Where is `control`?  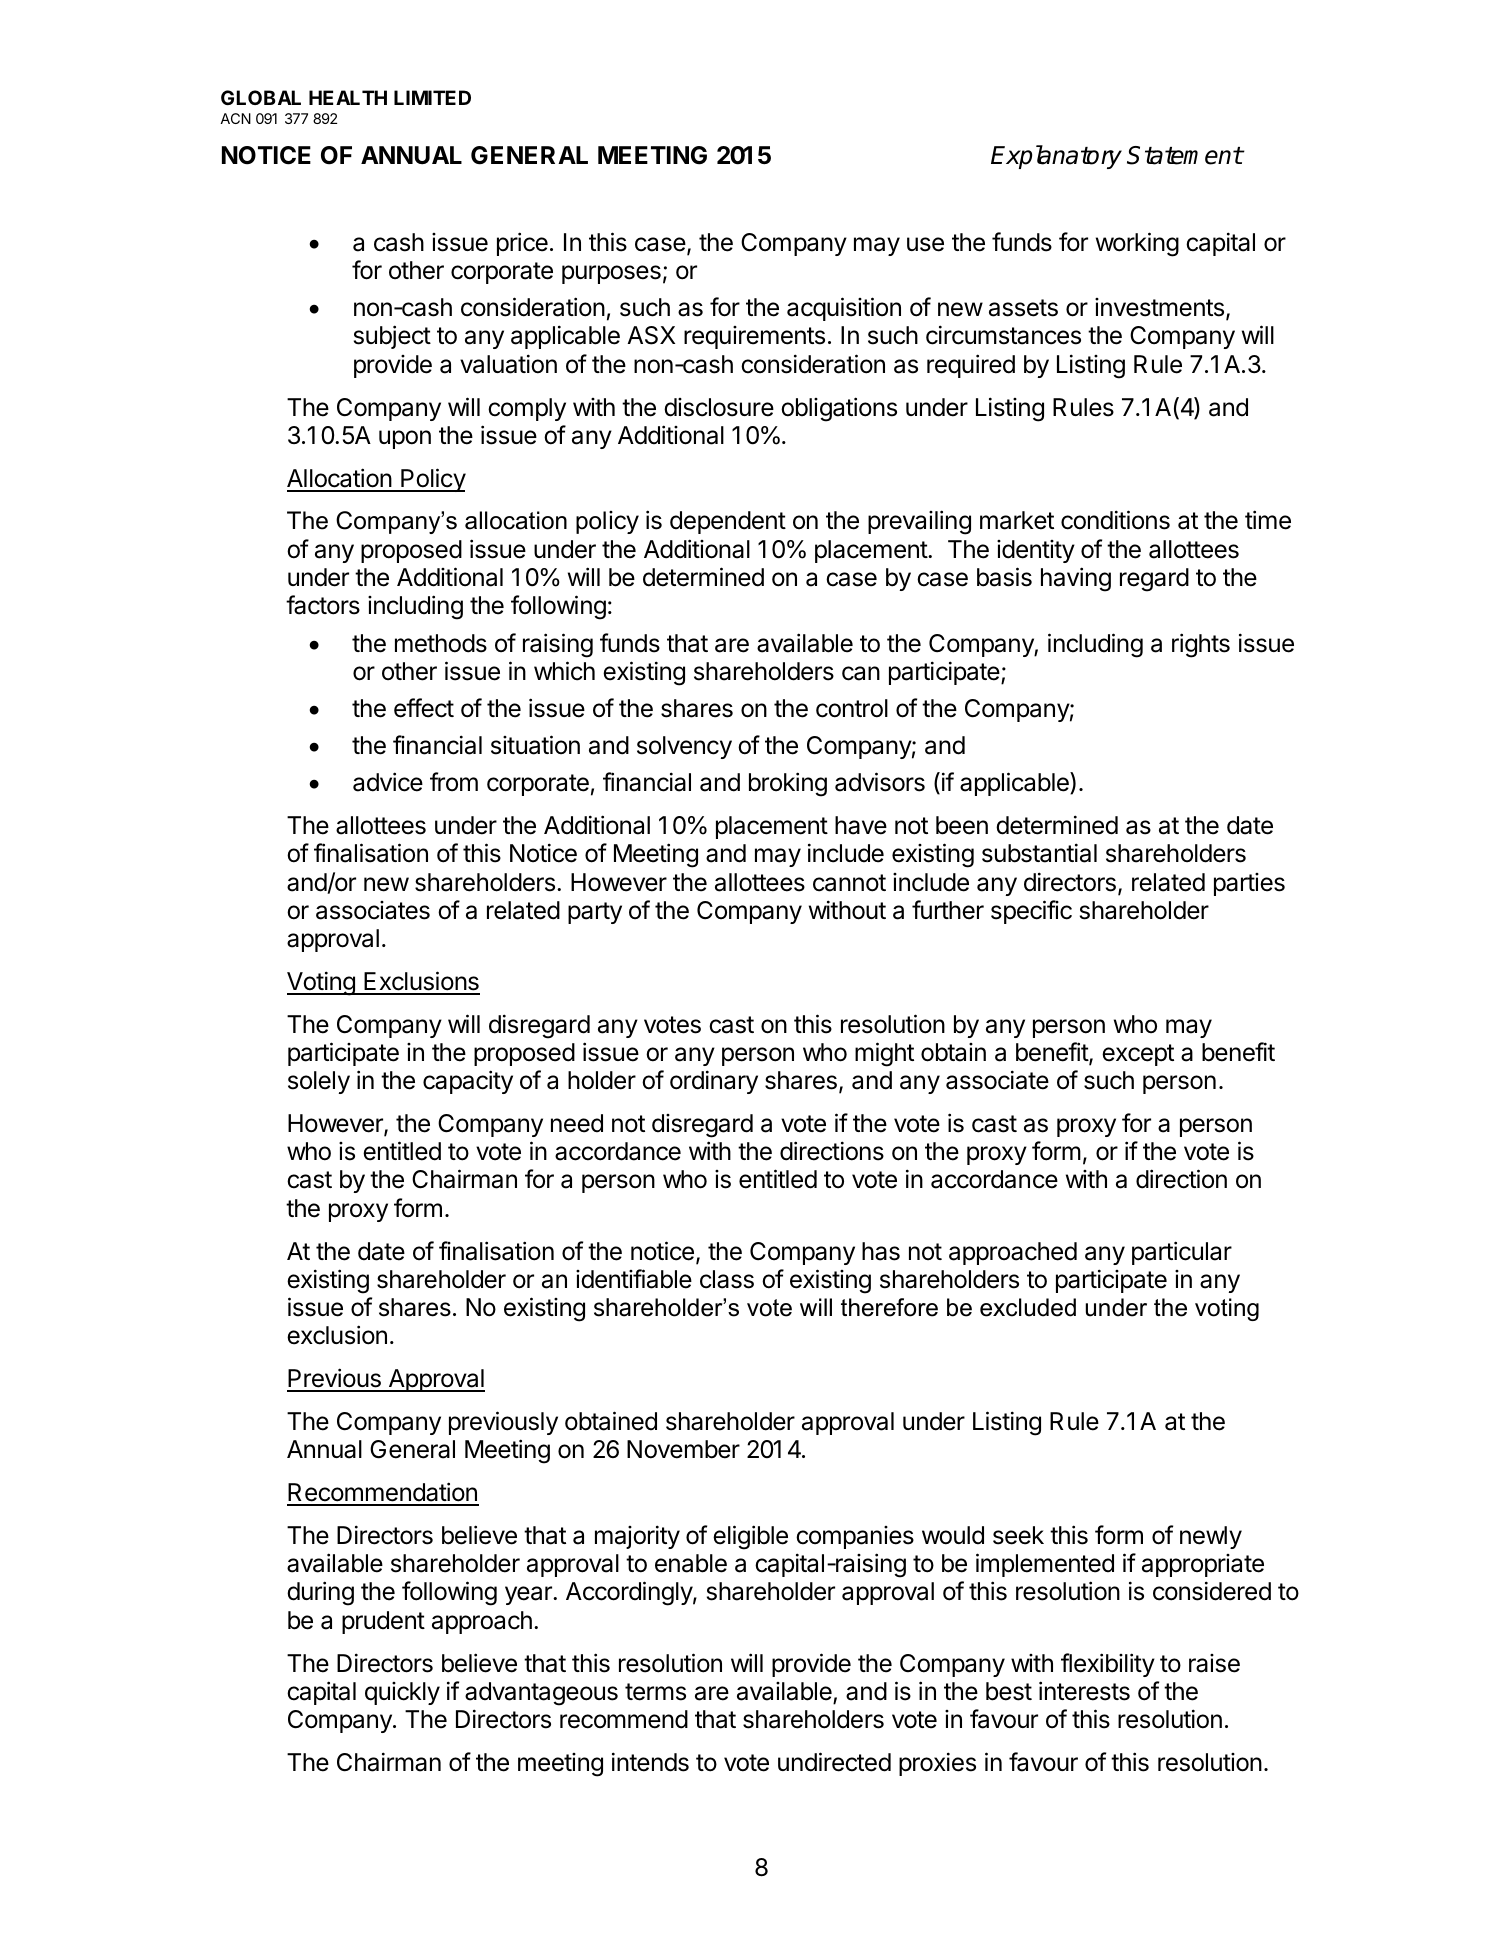
control is located at coordinates (852, 708).
